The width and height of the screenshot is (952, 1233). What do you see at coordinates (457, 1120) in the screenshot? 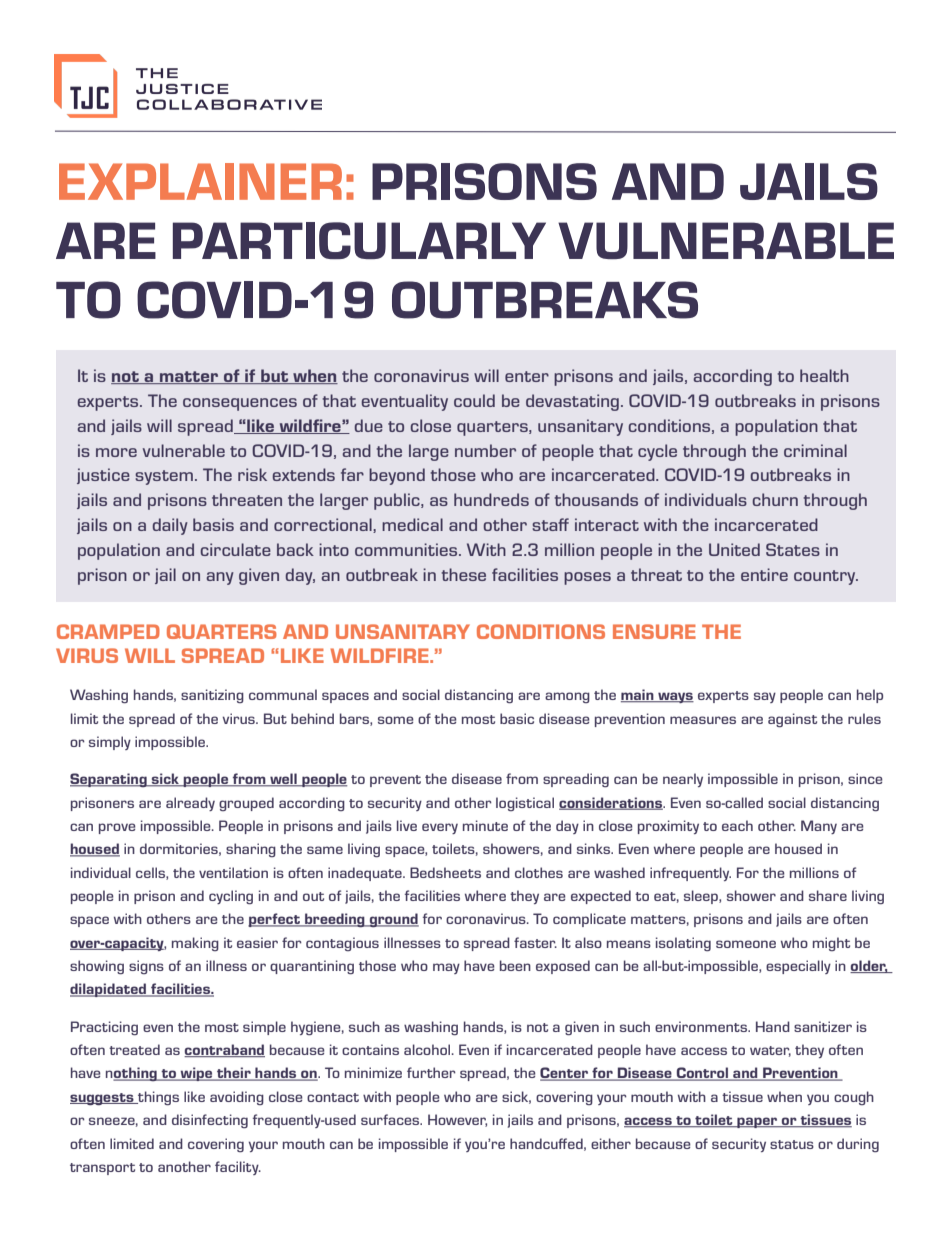
I see `However` at bounding box center [457, 1120].
